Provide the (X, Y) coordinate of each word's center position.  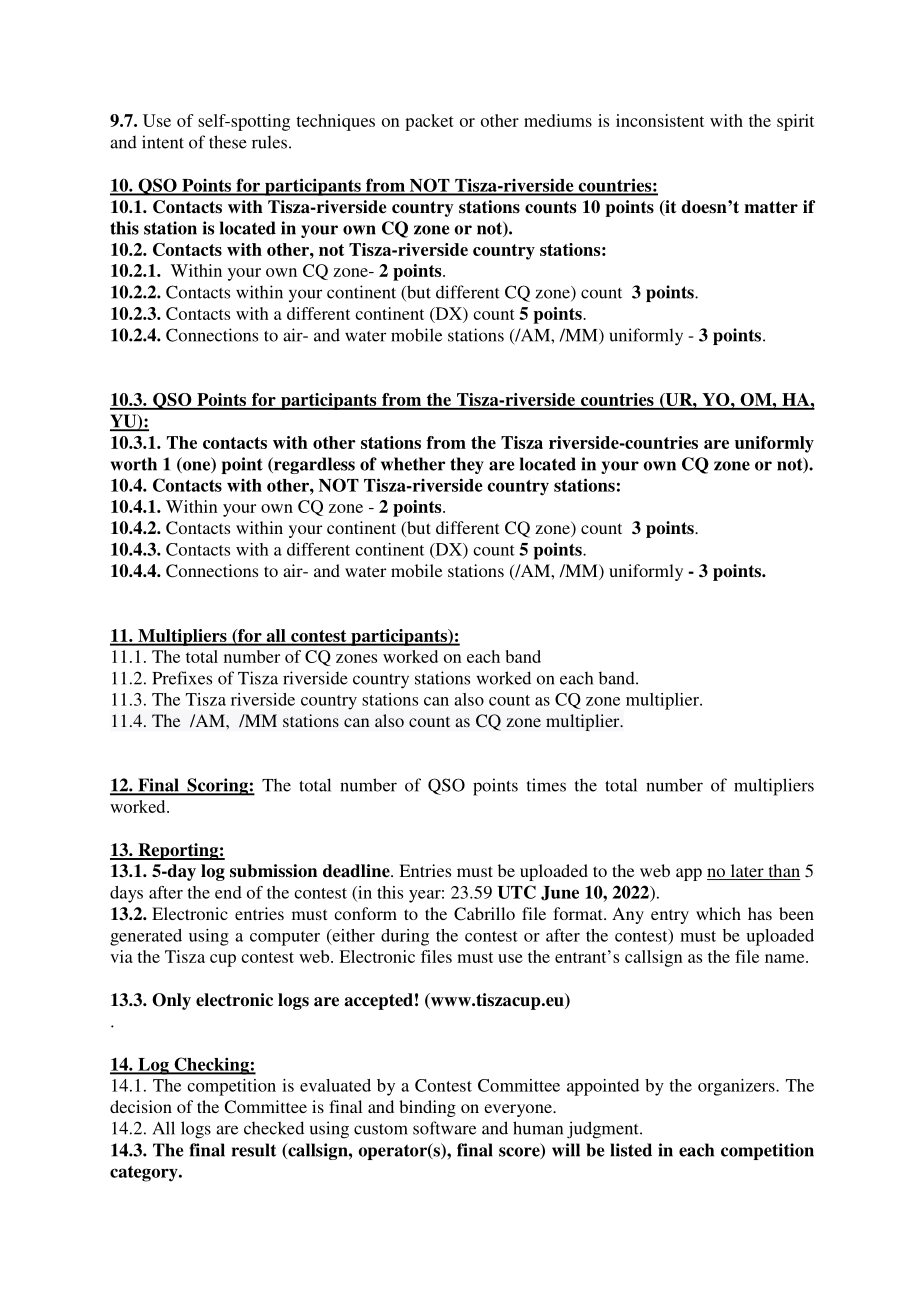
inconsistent (660, 120)
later (747, 872)
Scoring (217, 787)
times (546, 785)
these (228, 142)
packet (429, 122)
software (444, 1128)
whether (413, 464)
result (254, 1150)
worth (133, 464)
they (467, 465)
